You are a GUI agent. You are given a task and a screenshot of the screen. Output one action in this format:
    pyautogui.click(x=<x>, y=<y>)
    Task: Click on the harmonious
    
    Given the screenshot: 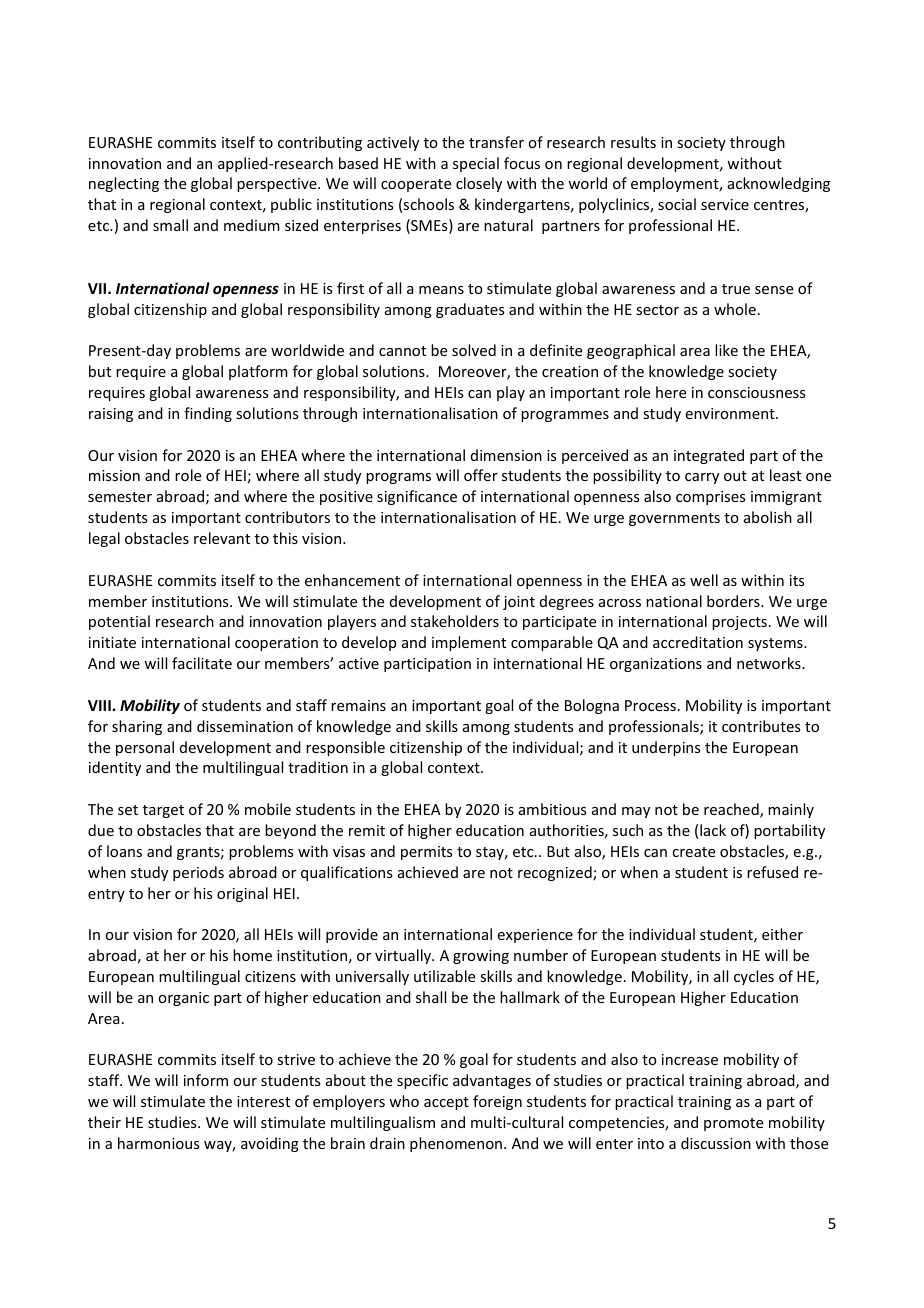 What is the action you would take?
    pyautogui.click(x=158, y=1143)
